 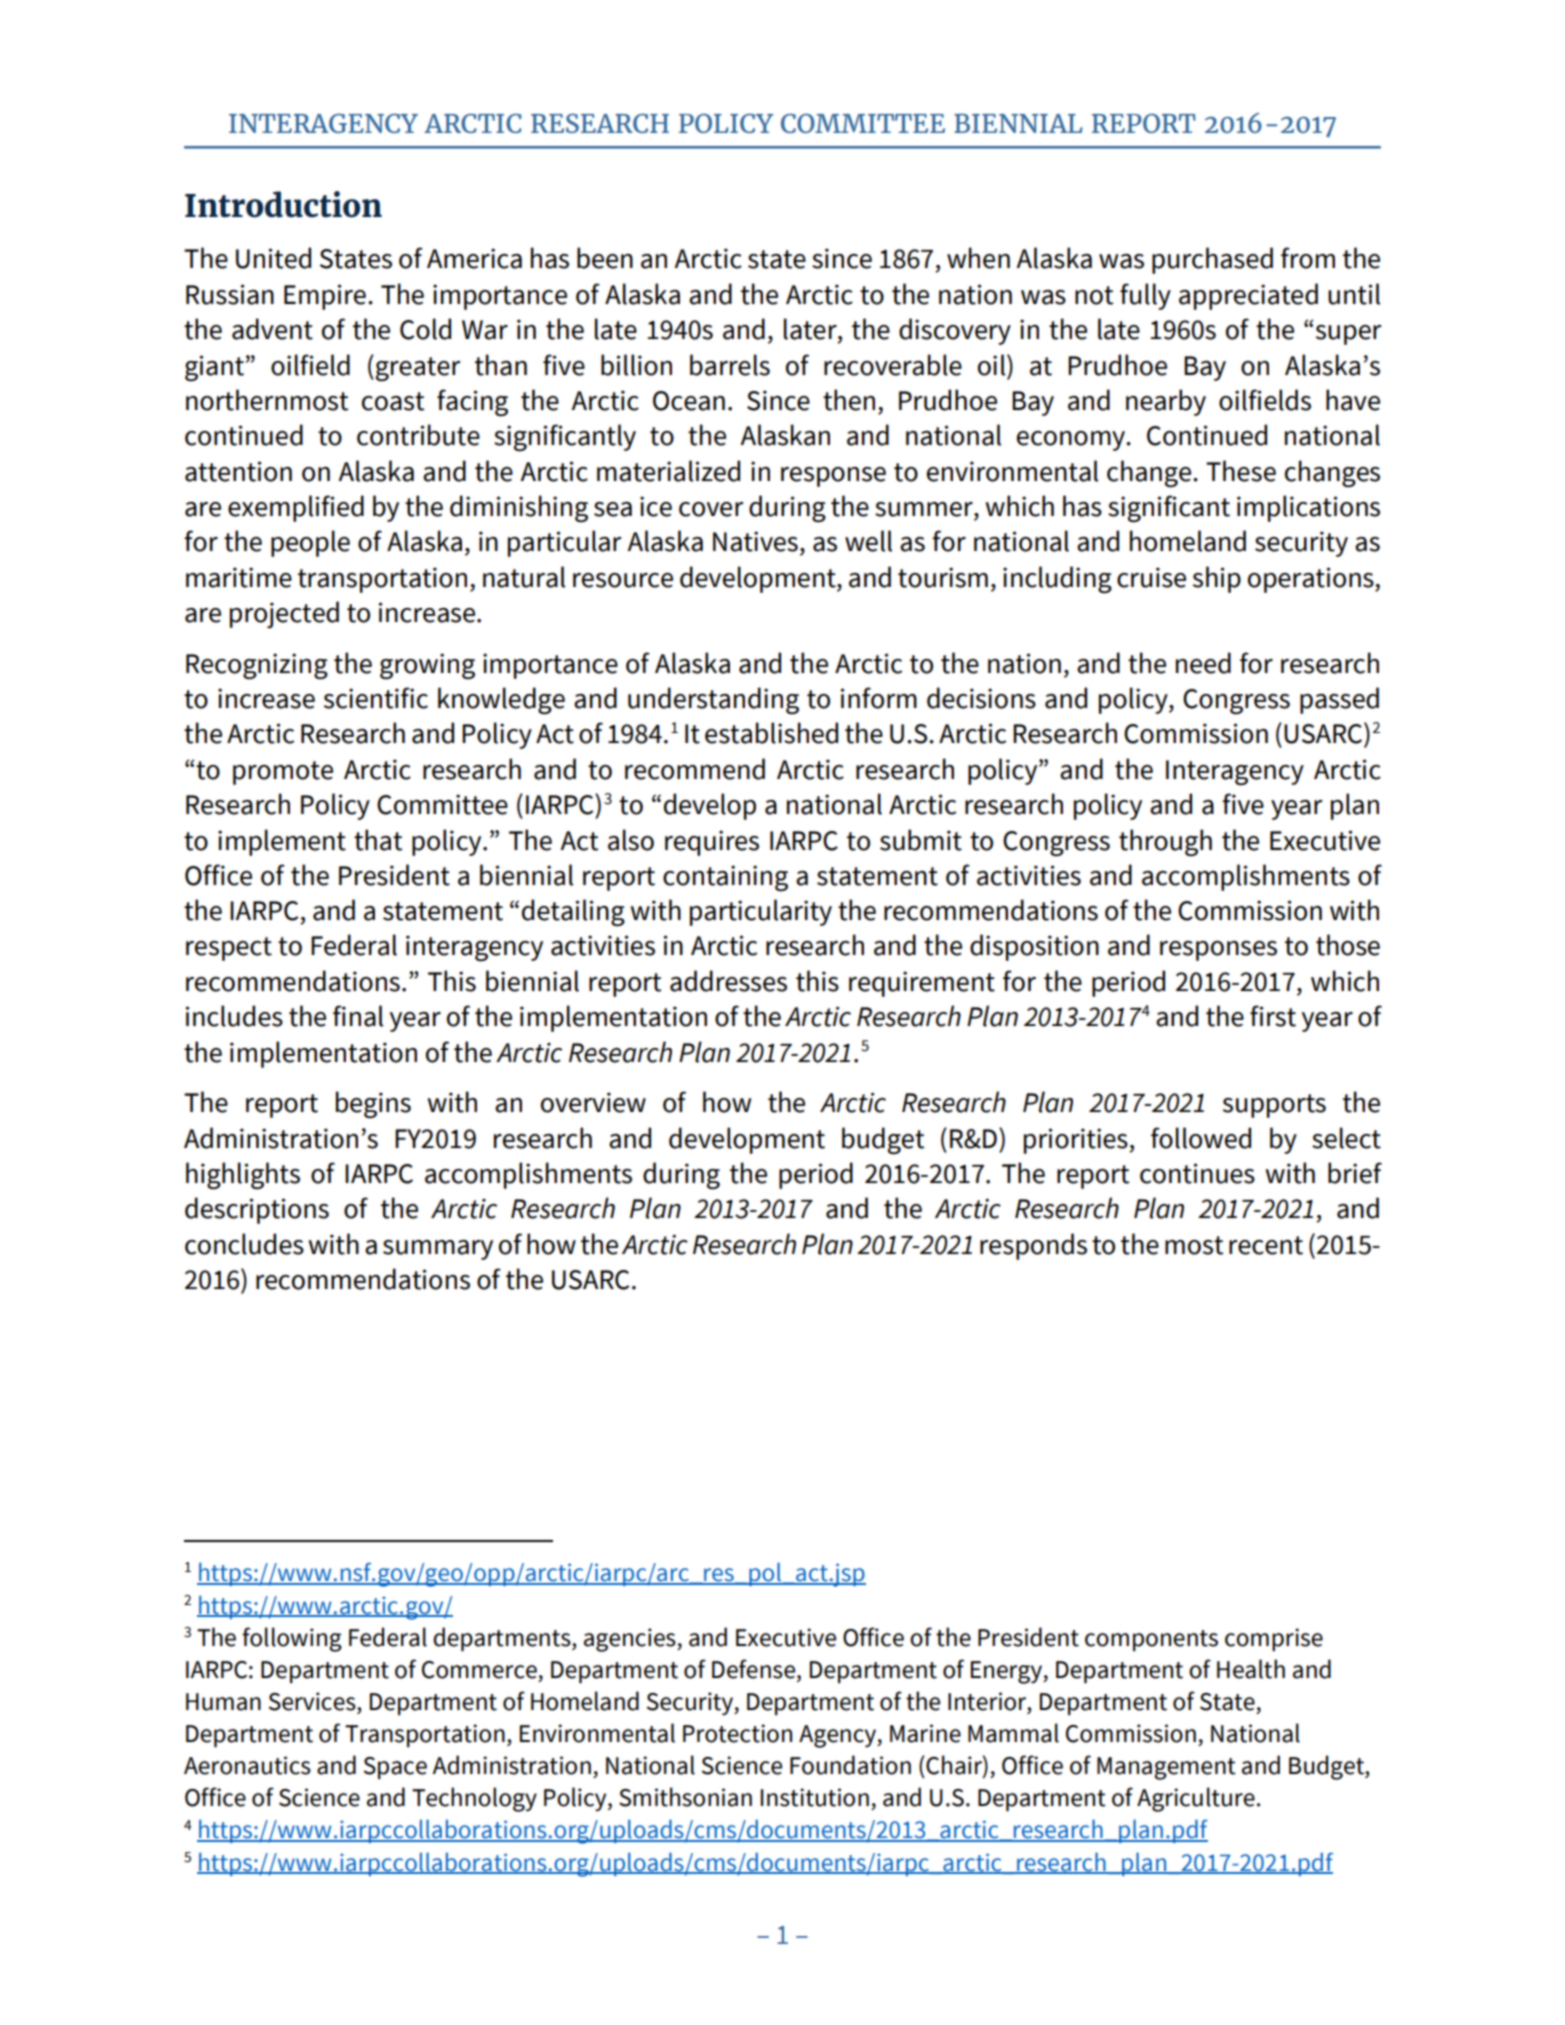 What do you see at coordinates (1203, 663) in the screenshot?
I see `need` at bounding box center [1203, 663].
